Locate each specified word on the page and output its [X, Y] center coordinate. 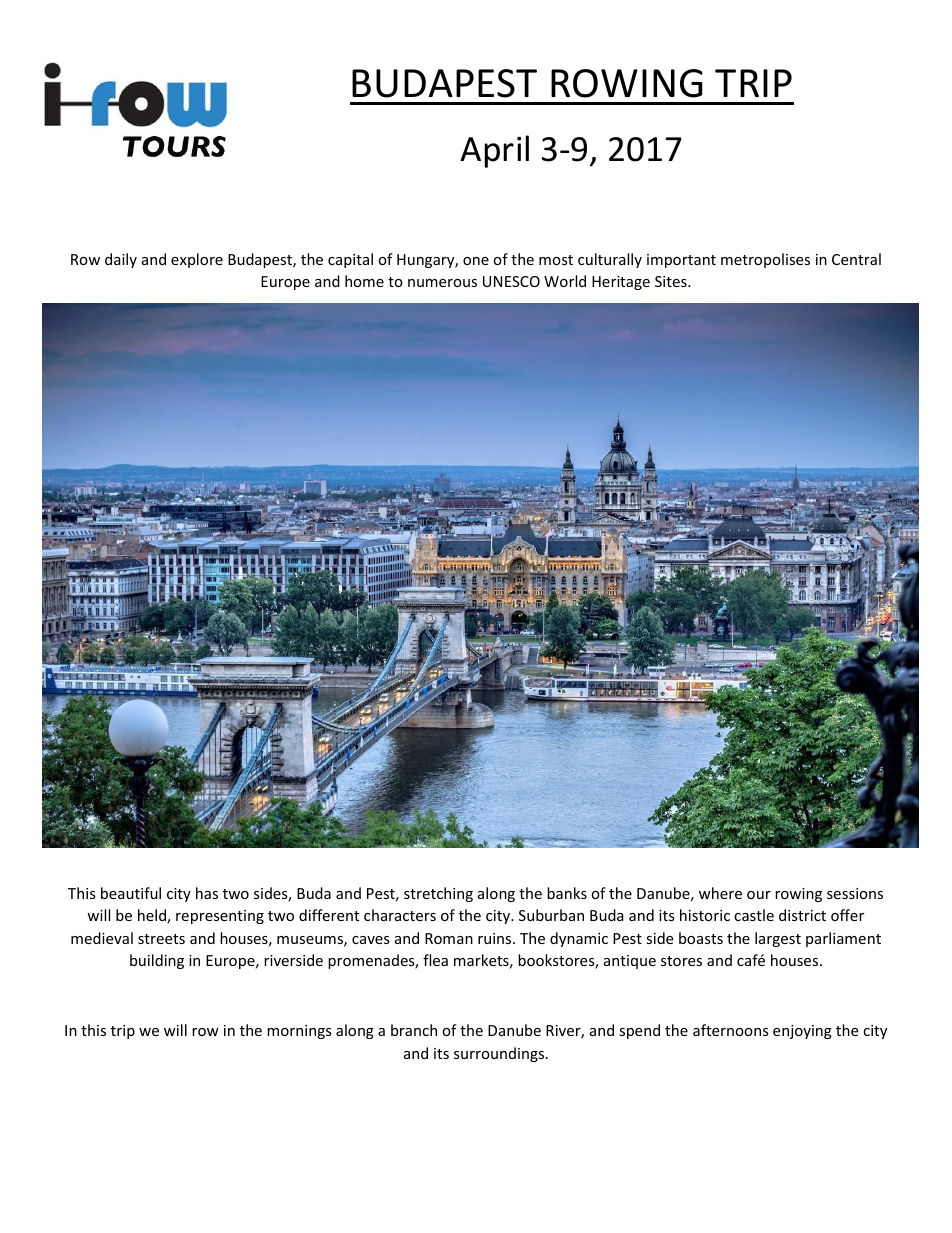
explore [197, 260]
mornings [299, 1032]
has [207, 893]
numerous [442, 283]
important [681, 261]
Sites [672, 281]
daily [121, 260]
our [759, 895]
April [494, 151]
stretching [438, 894]
